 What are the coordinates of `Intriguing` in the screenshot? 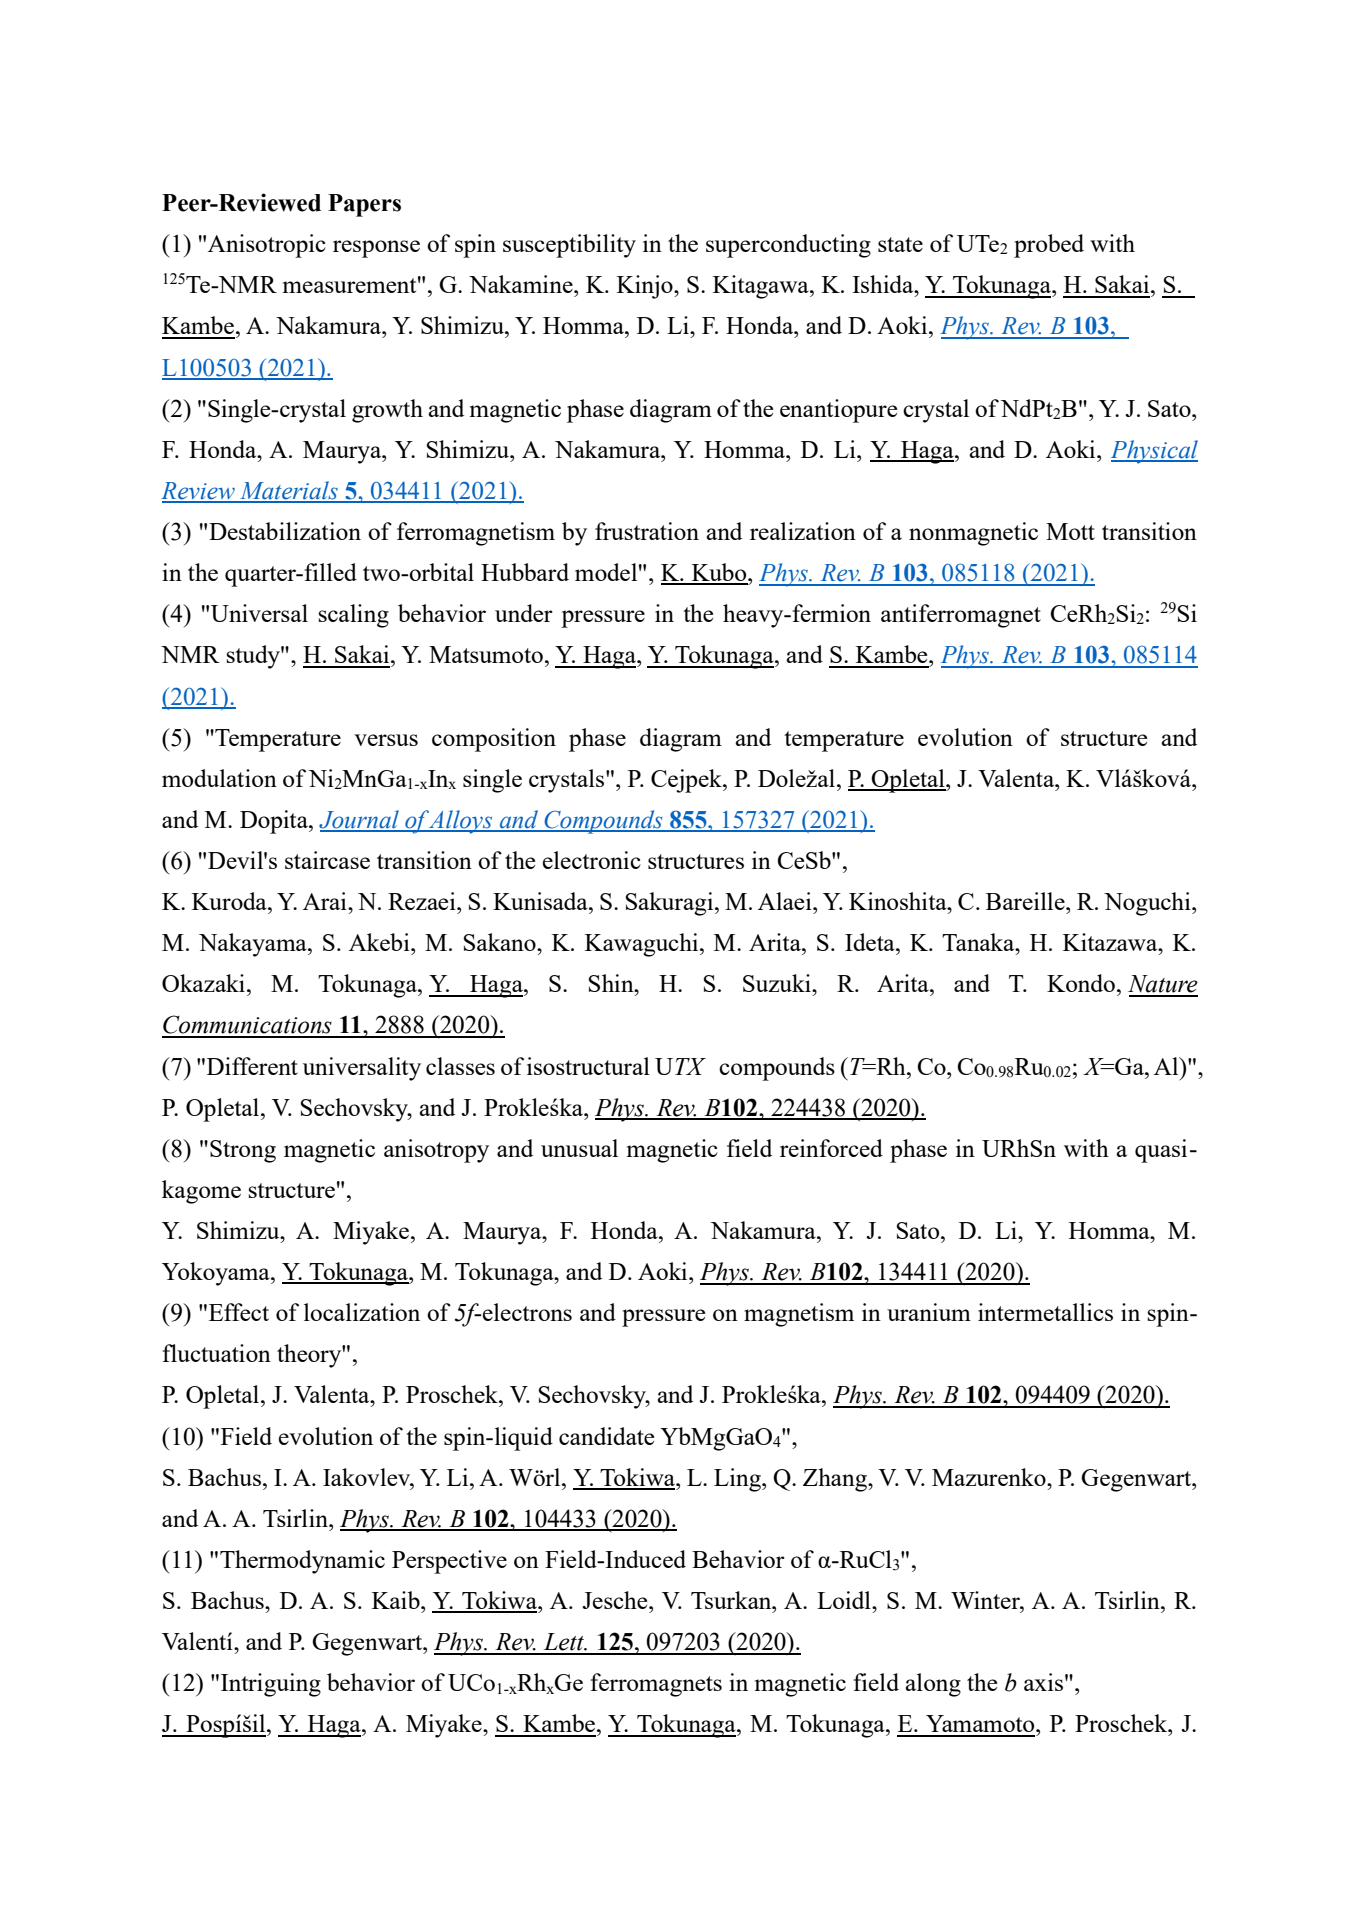 It's located at (271, 1685).
